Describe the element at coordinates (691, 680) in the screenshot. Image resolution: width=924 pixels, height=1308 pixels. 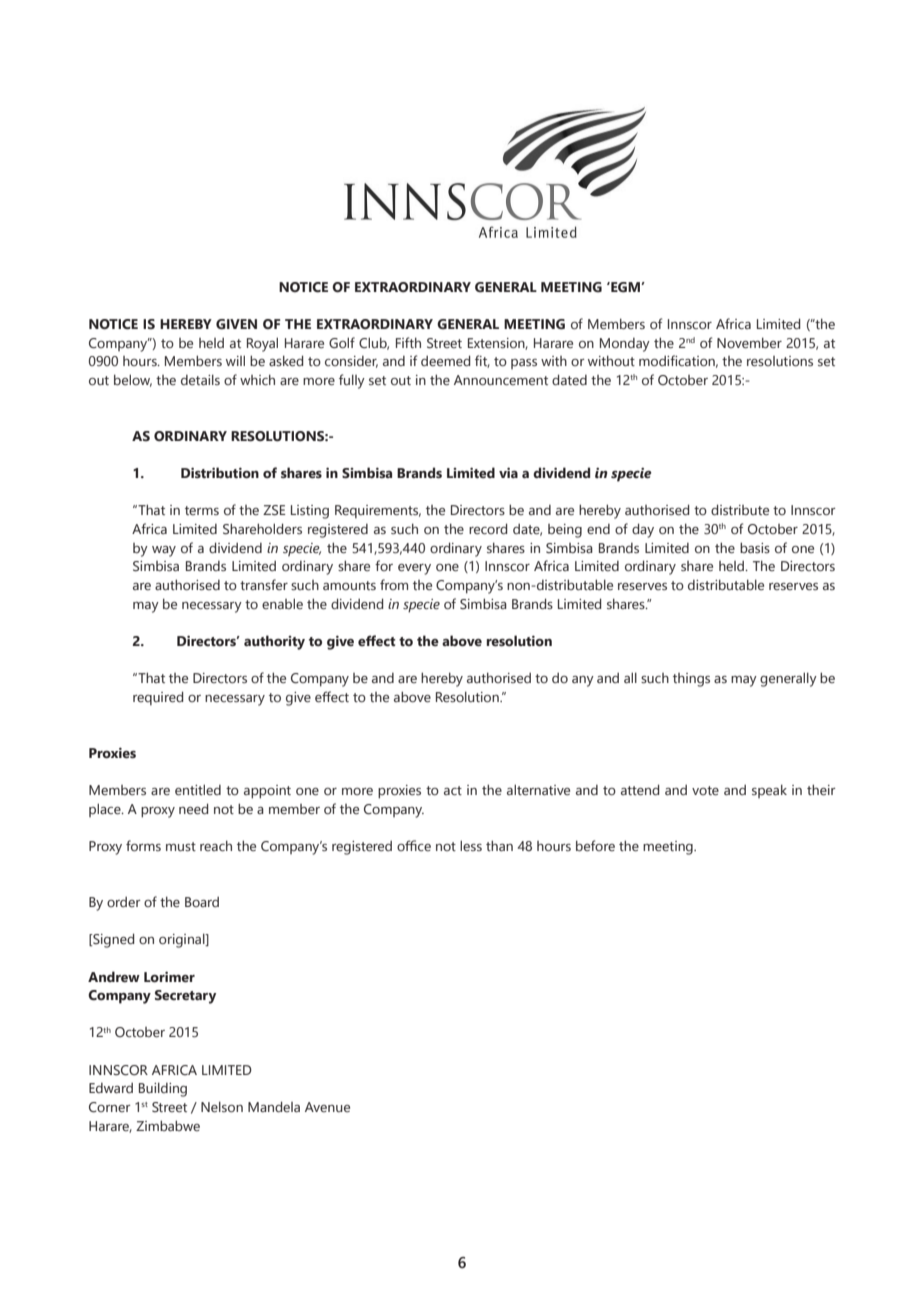
I see `things` at that location.
